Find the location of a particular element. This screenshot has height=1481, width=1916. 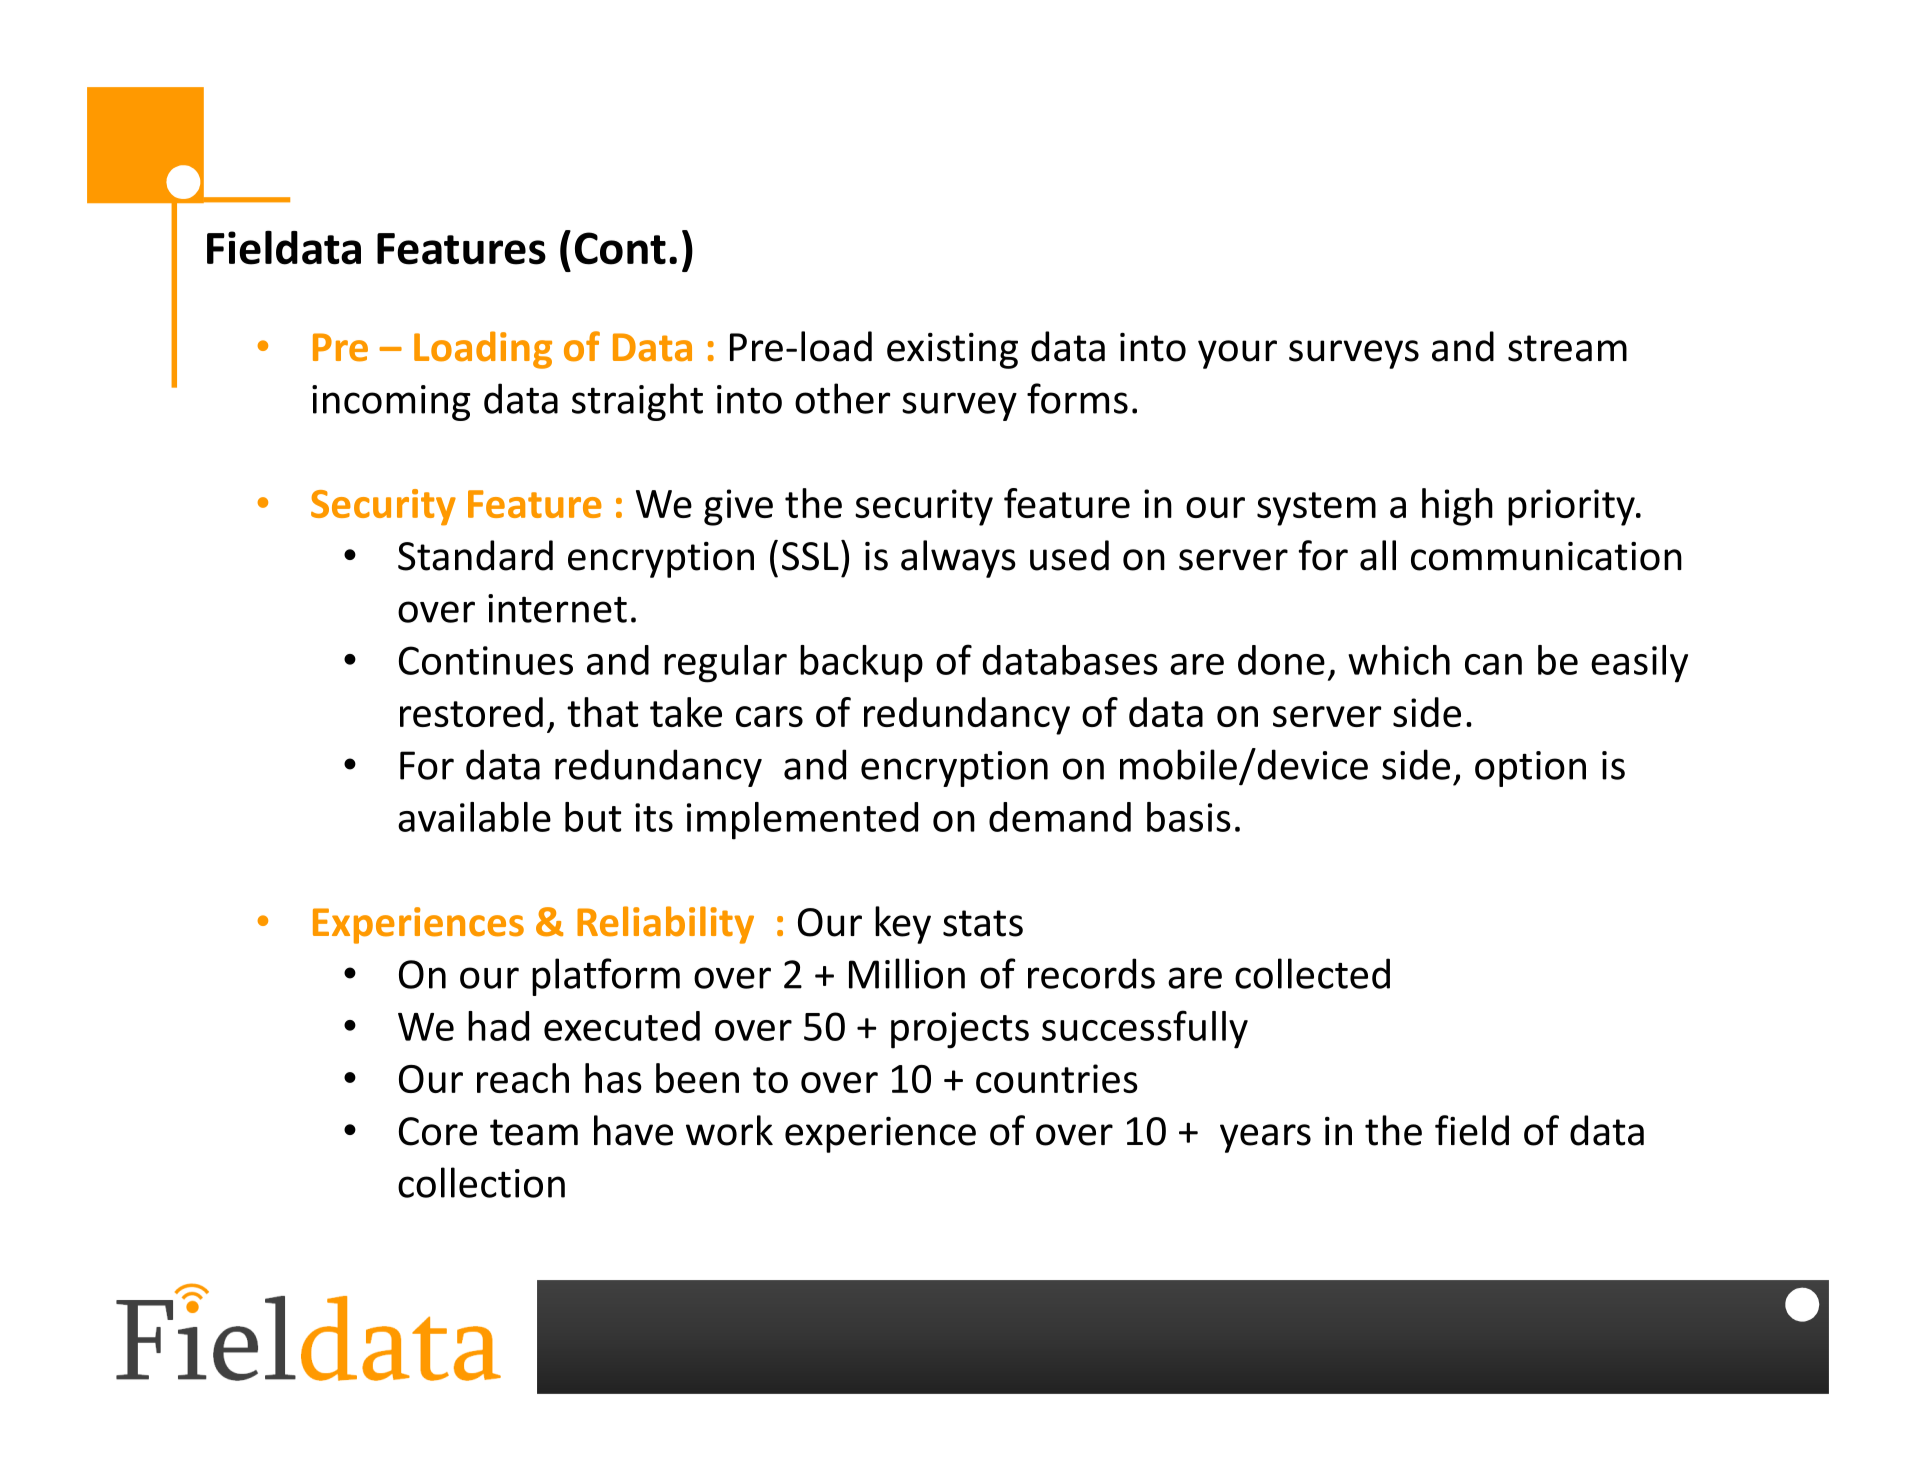

collected is located at coordinates (1312, 973).
